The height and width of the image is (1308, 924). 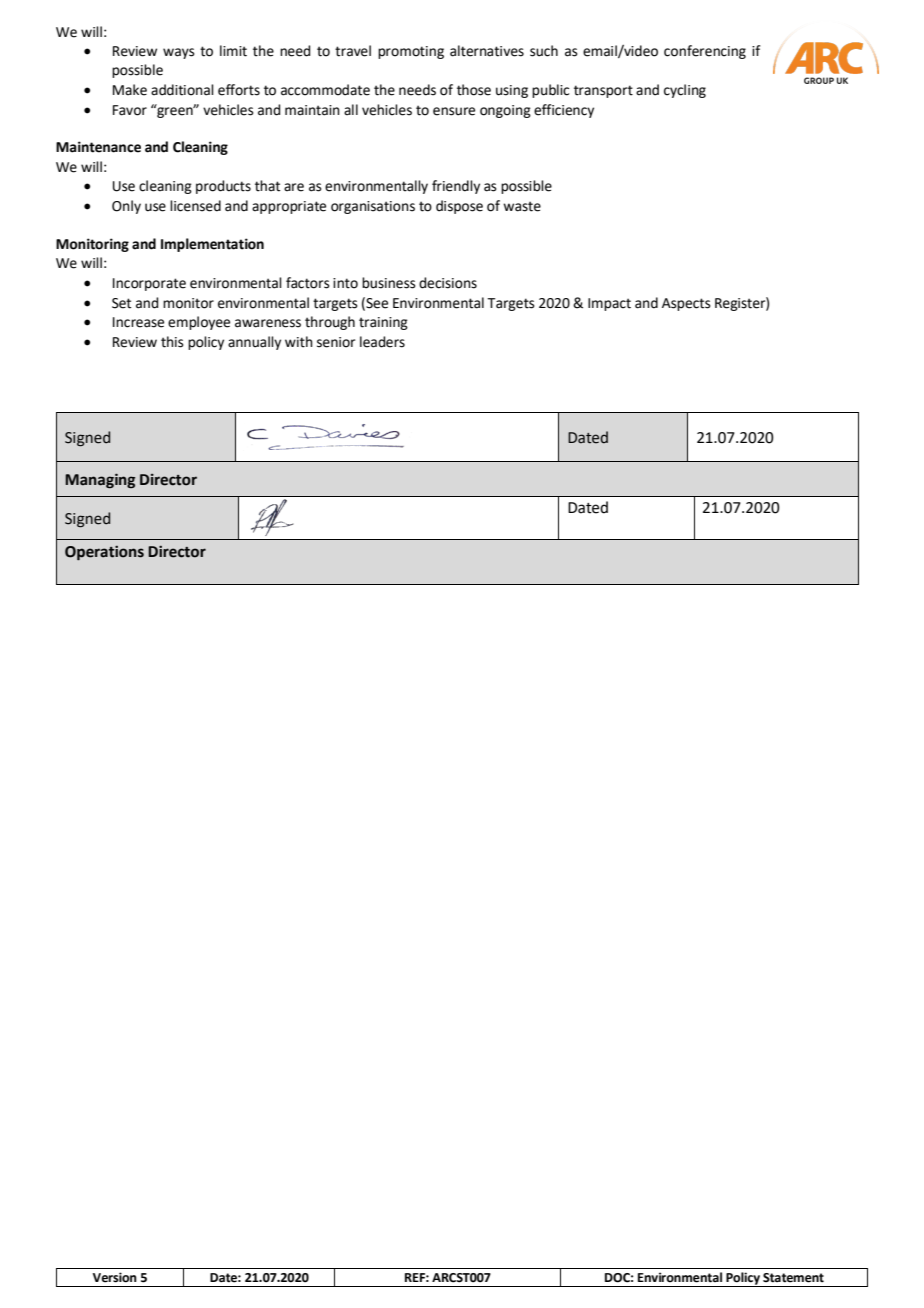 What do you see at coordinates (389, 283) in the image?
I see `business` at bounding box center [389, 283].
